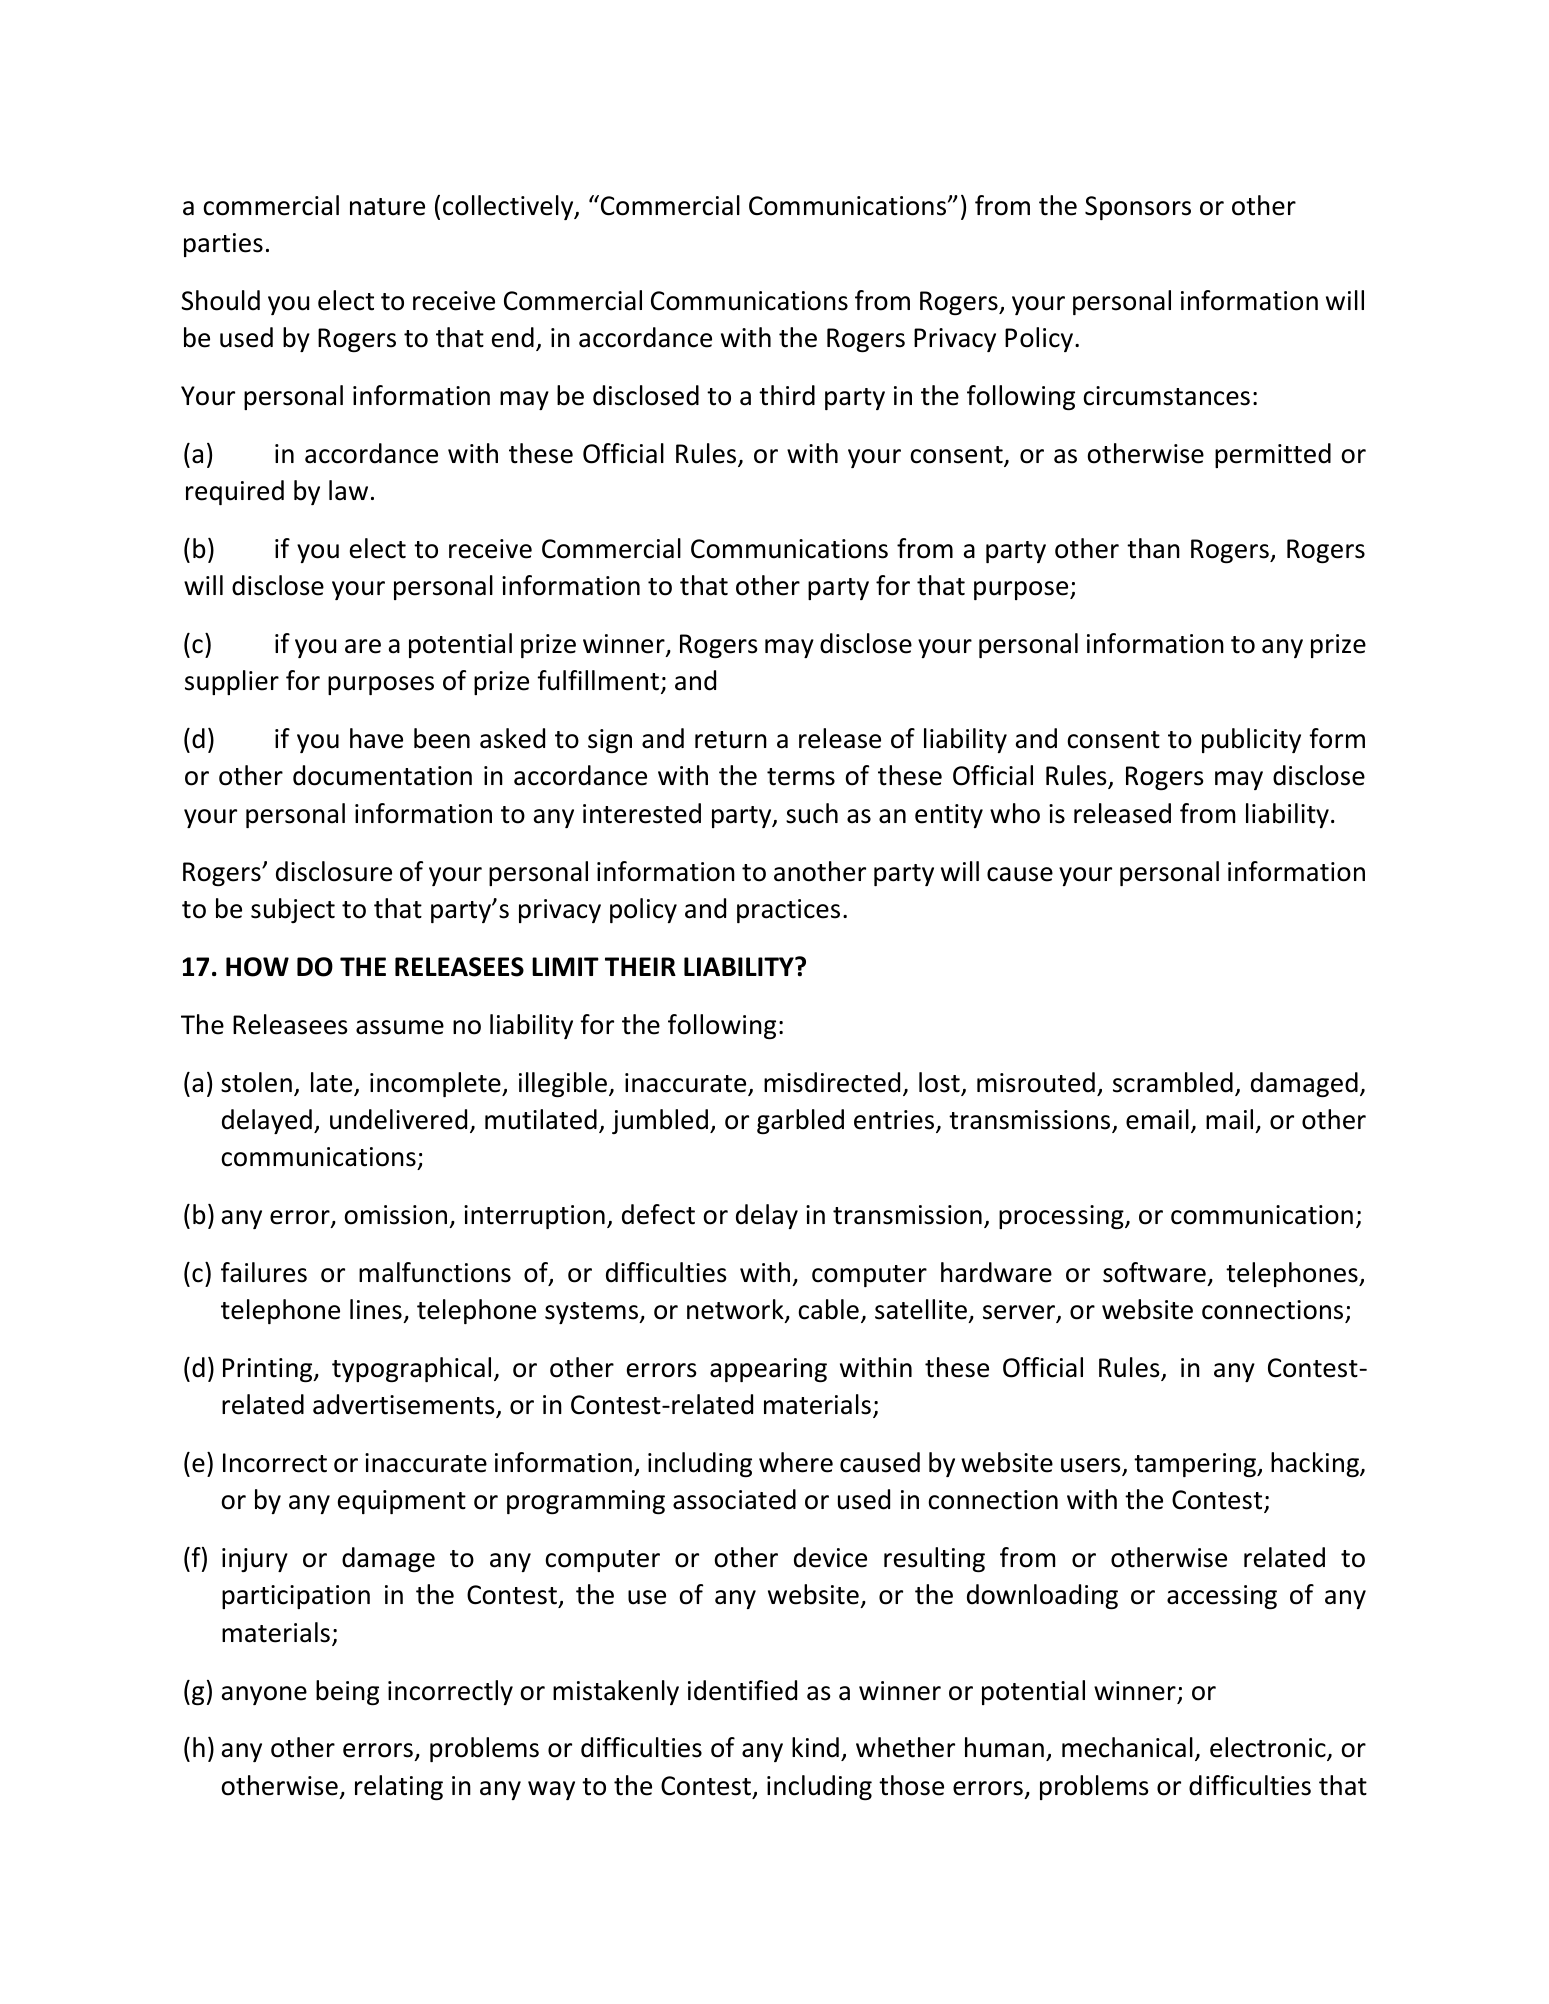 The height and width of the screenshot is (2004, 1549). I want to click on third, so click(787, 395).
